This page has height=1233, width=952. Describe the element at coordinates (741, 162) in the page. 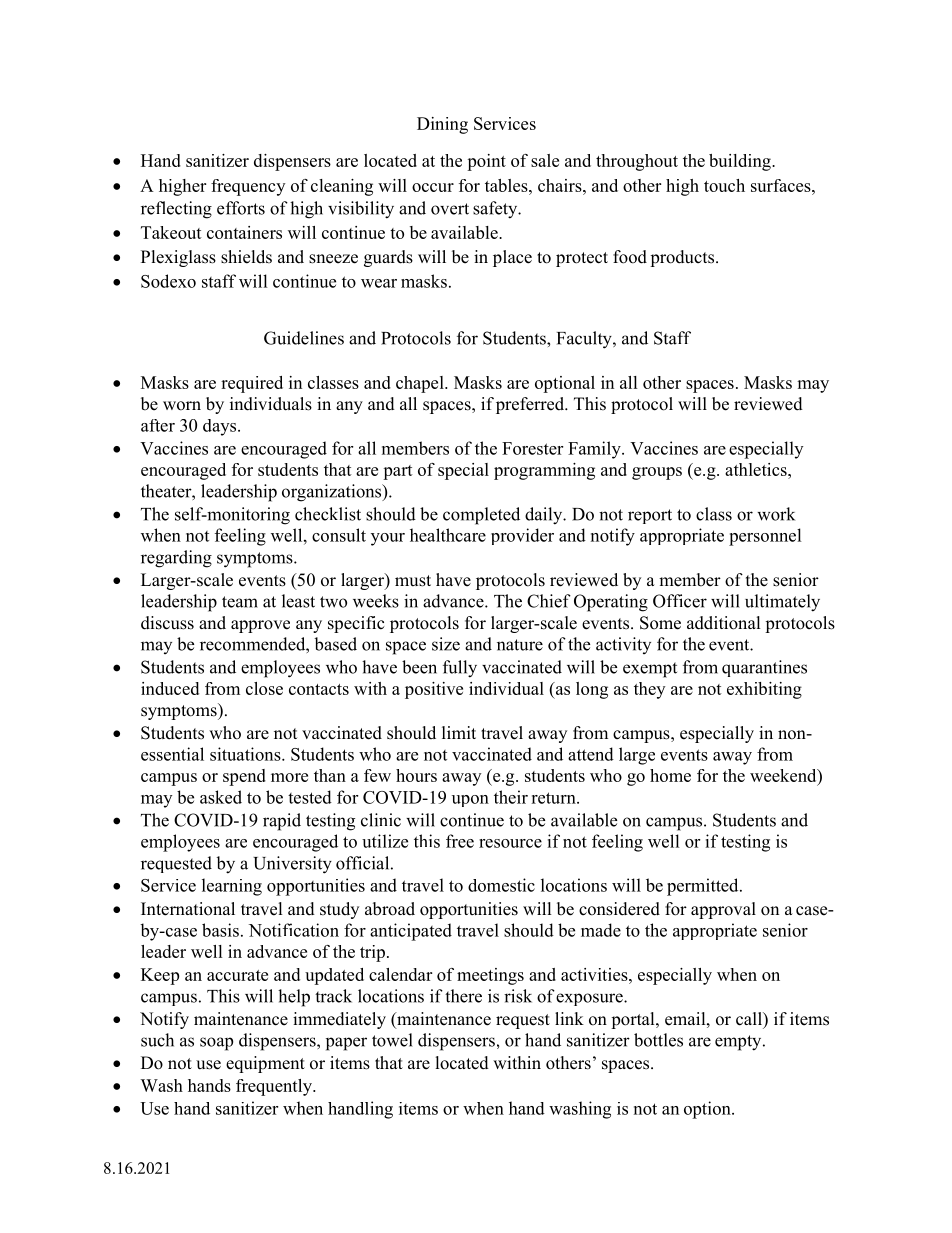

I see `building` at that location.
